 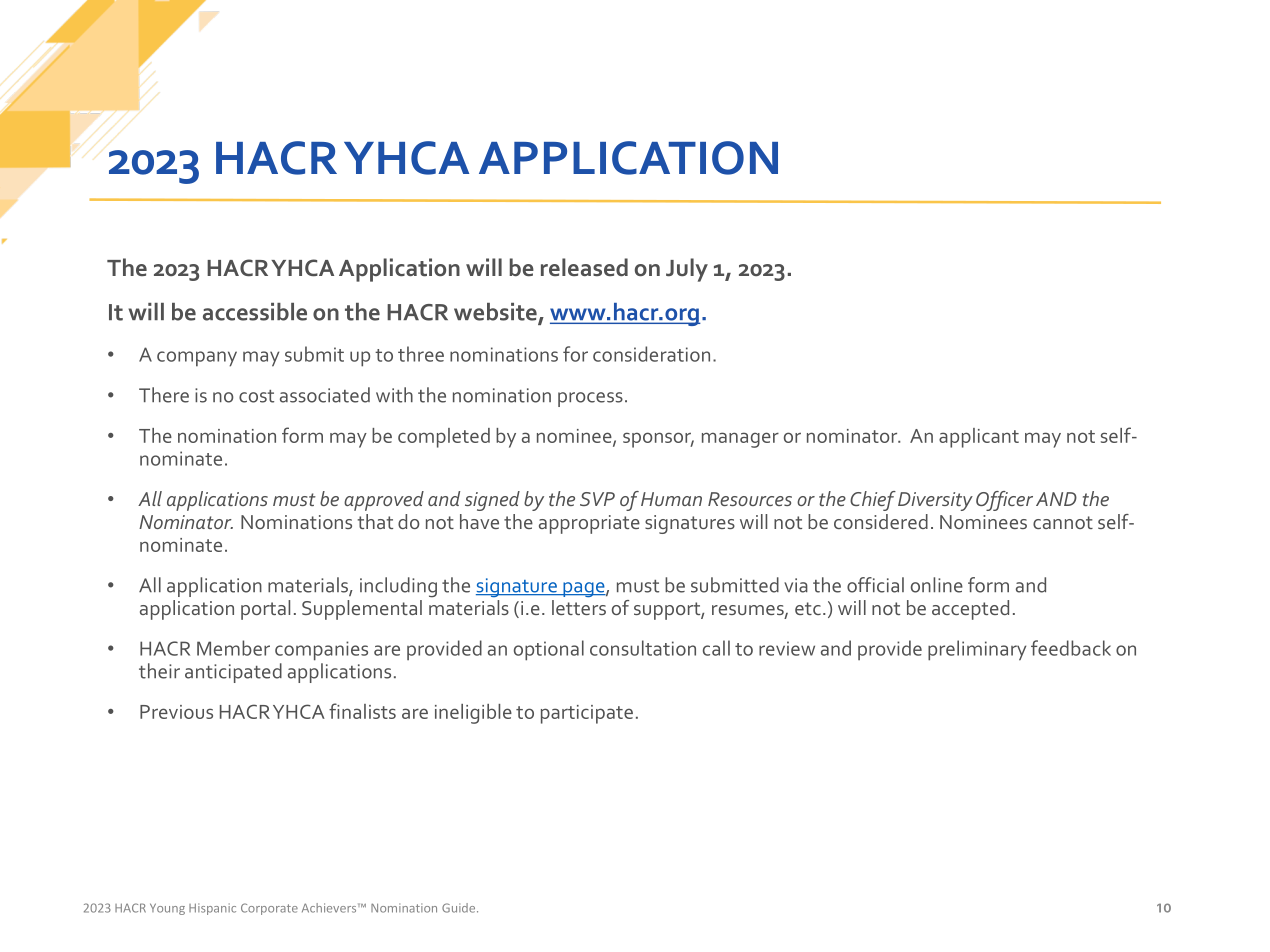 What do you see at coordinates (233, 673) in the screenshot?
I see `anticipated` at bounding box center [233, 673].
